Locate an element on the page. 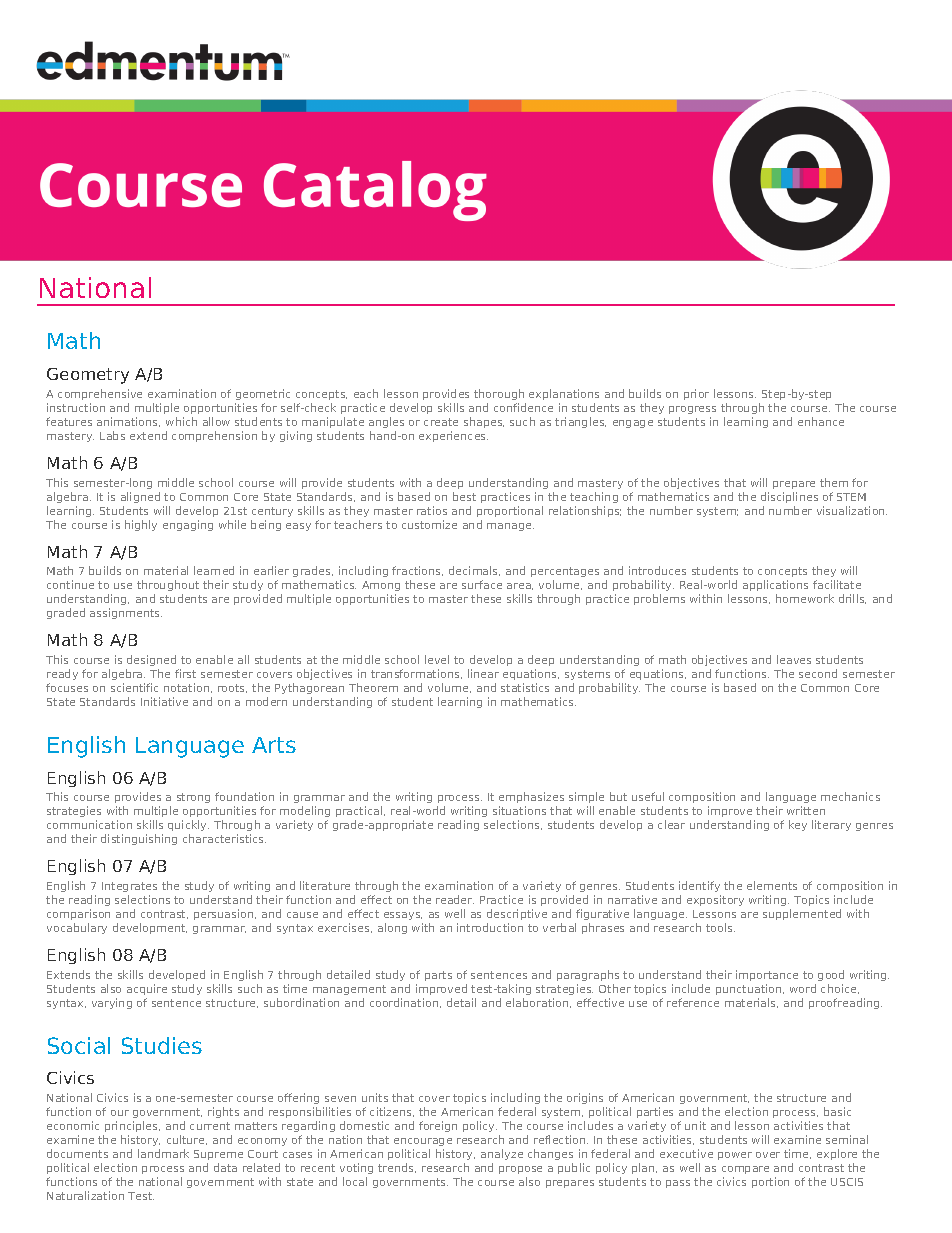 Image resolution: width=952 pixels, height=1233 pixels. analyze is located at coordinates (502, 1156).
